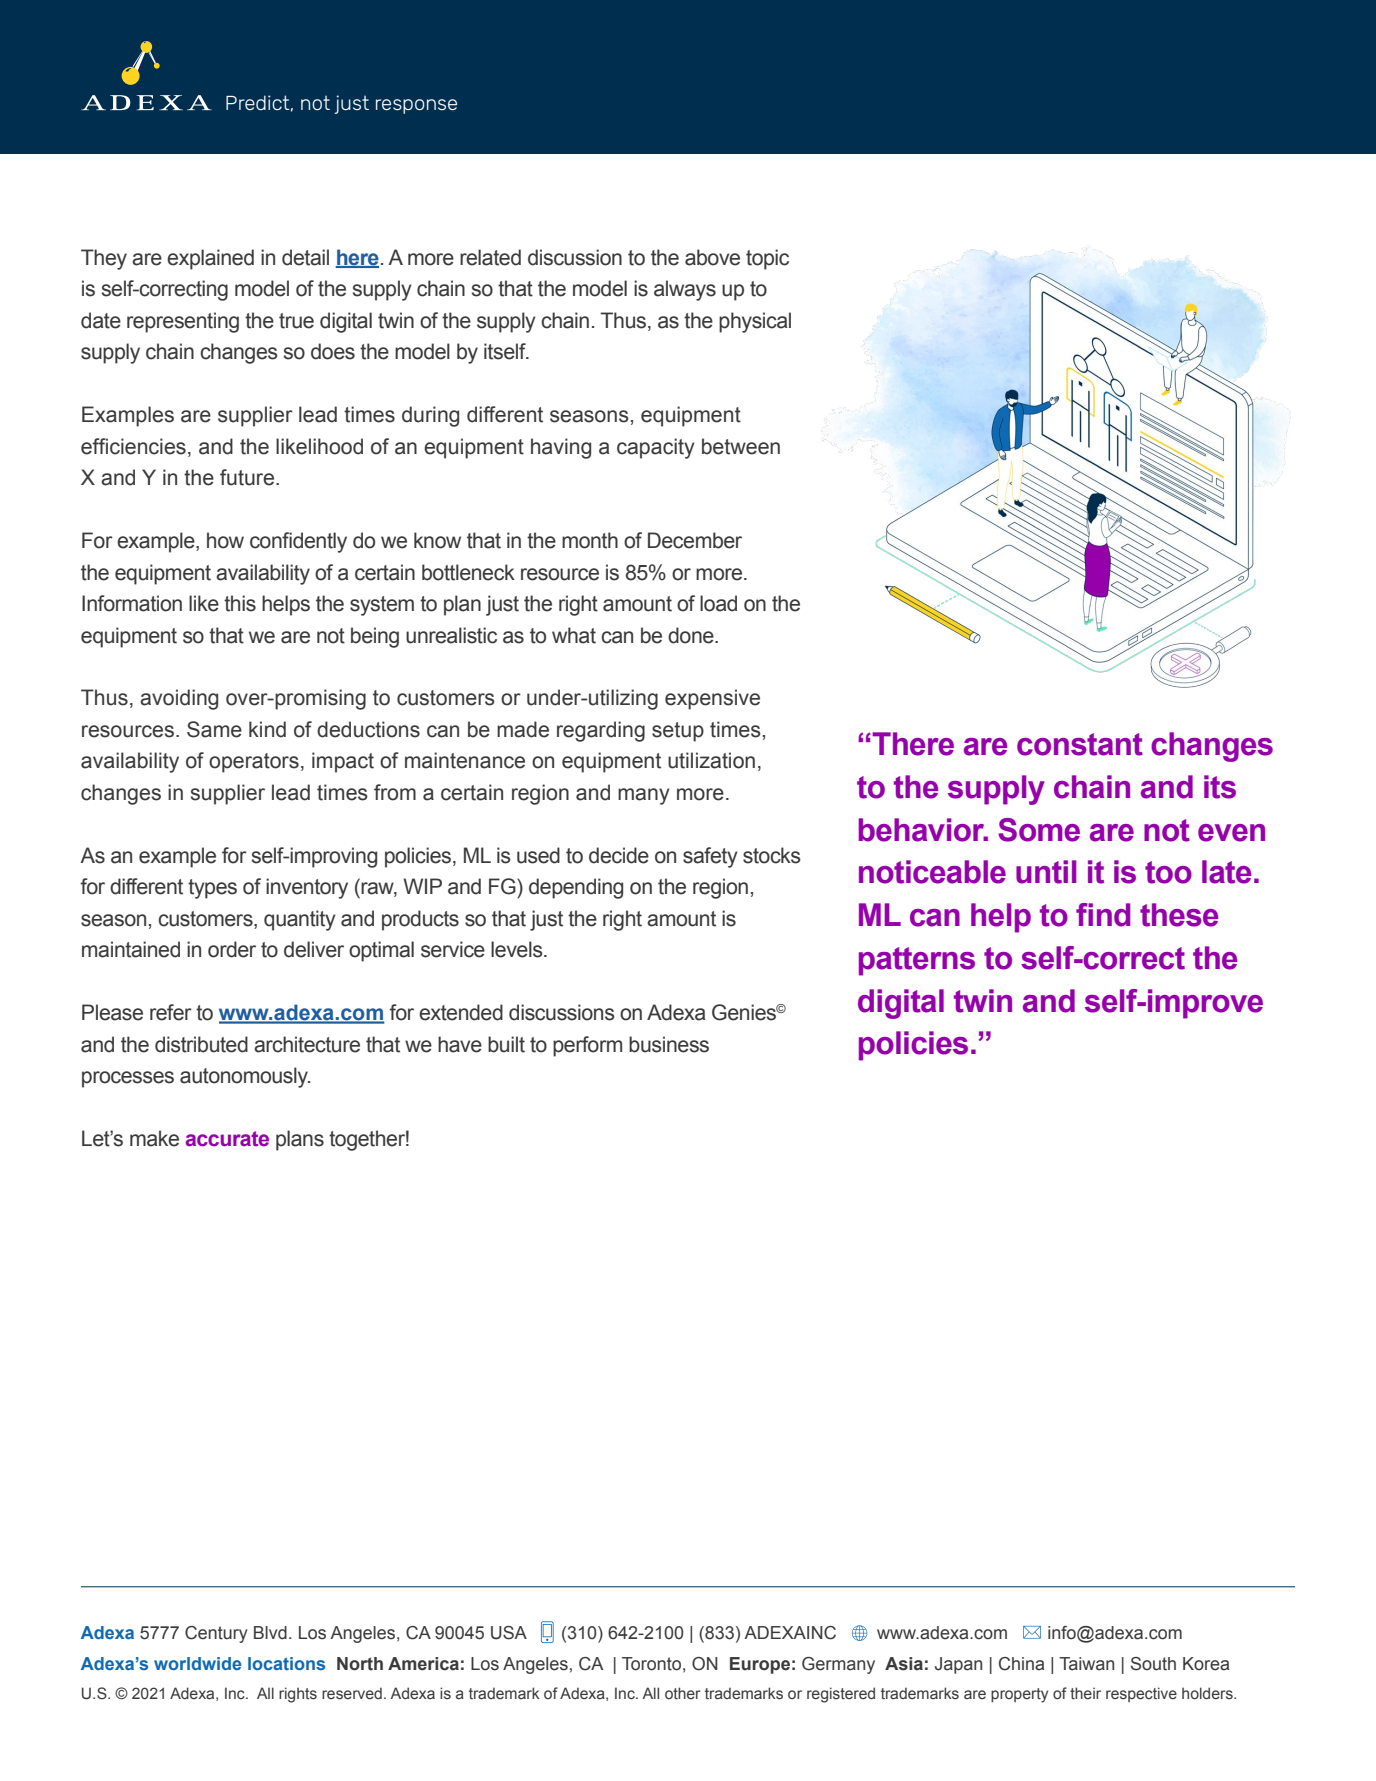 This screenshot has width=1376, height=1781. I want to click on explained, so click(210, 259).
